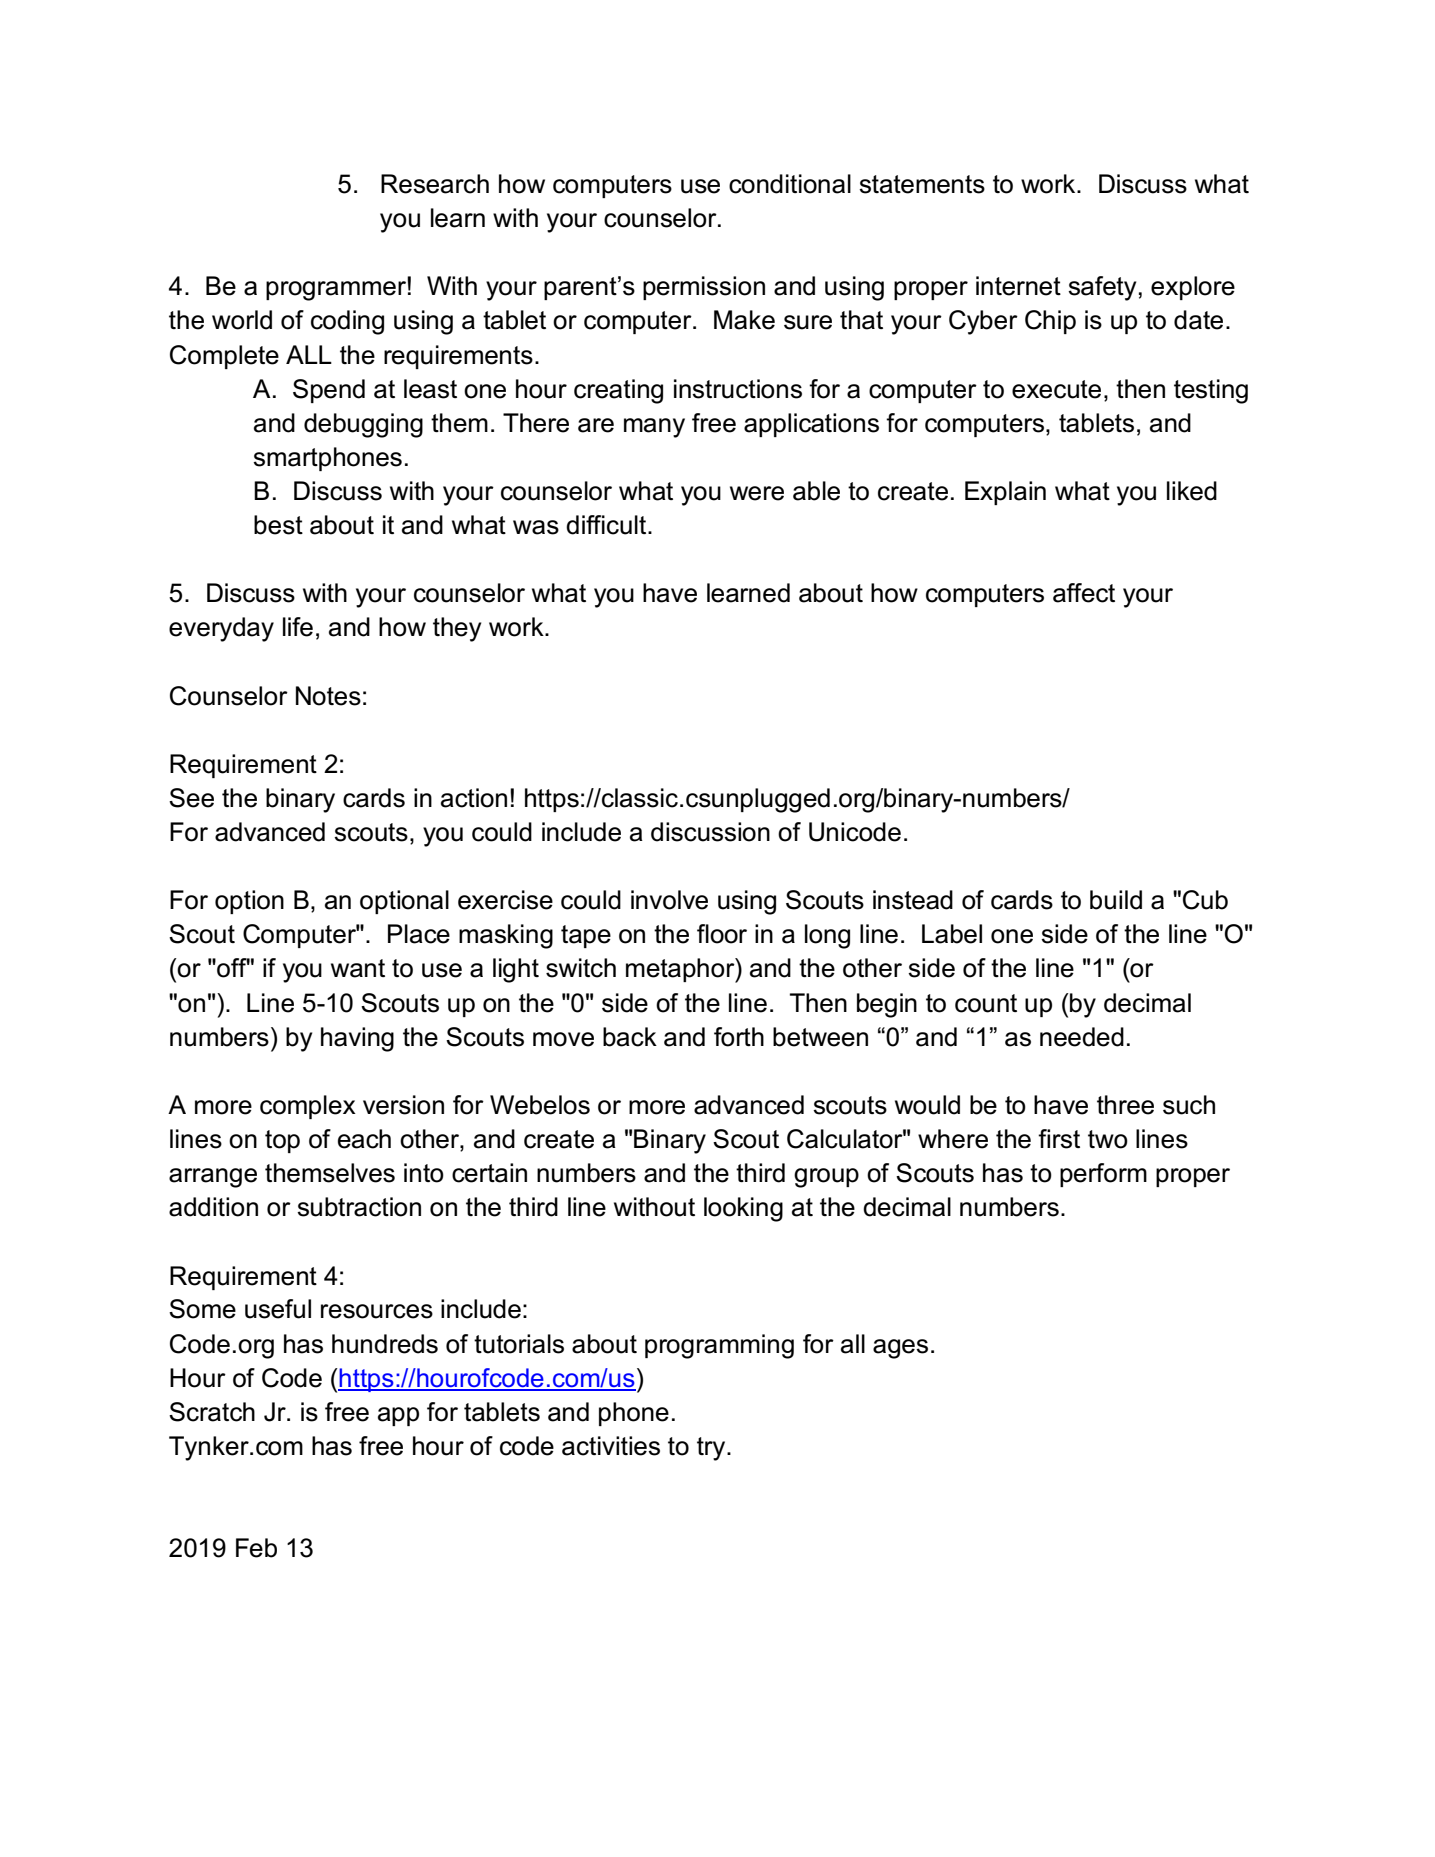  I want to click on try, so click(712, 1449).
